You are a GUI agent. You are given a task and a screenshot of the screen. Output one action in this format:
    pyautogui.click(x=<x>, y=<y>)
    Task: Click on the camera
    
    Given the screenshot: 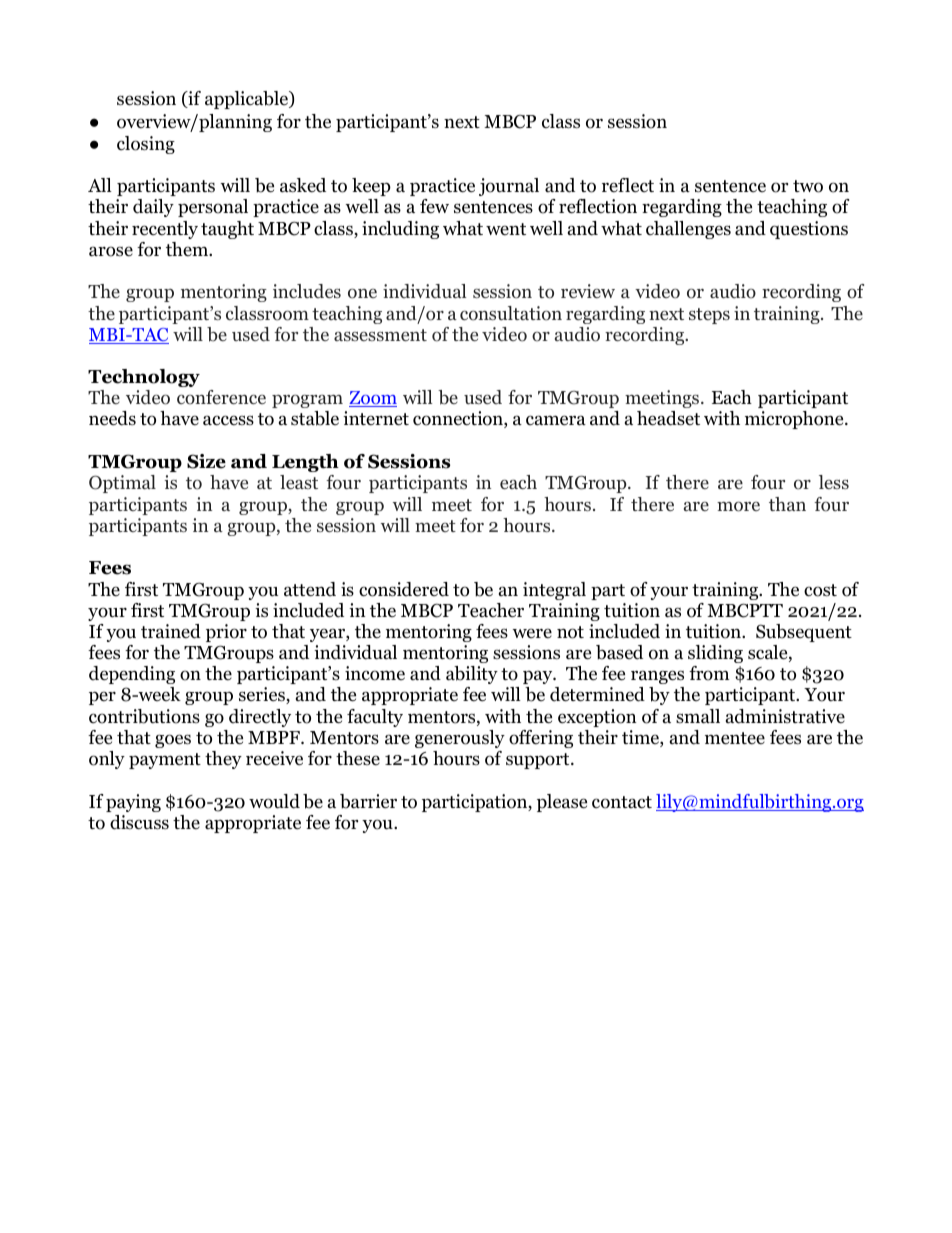 What is the action you would take?
    pyautogui.click(x=556, y=420)
